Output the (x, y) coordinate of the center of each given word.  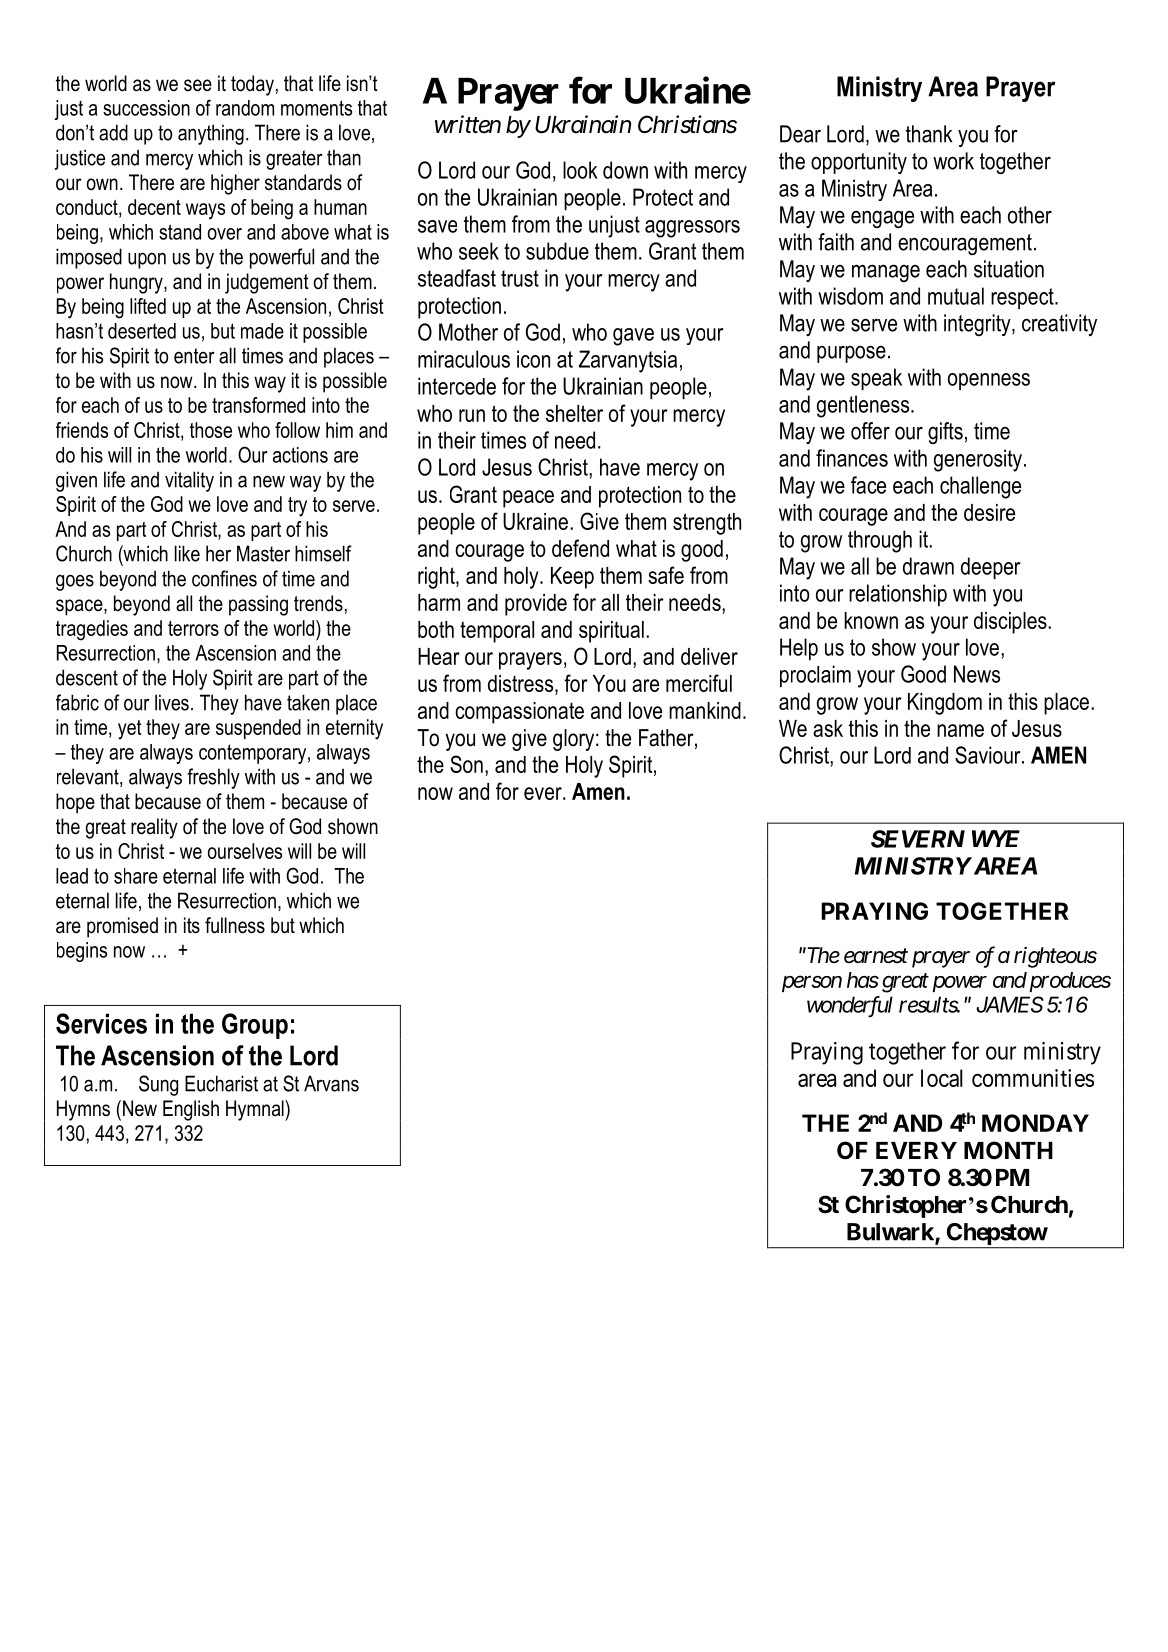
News (977, 674)
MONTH (1008, 1150)
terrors (193, 628)
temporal (497, 632)
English (191, 1110)
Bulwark (891, 1233)
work (953, 161)
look (580, 170)
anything (211, 134)
